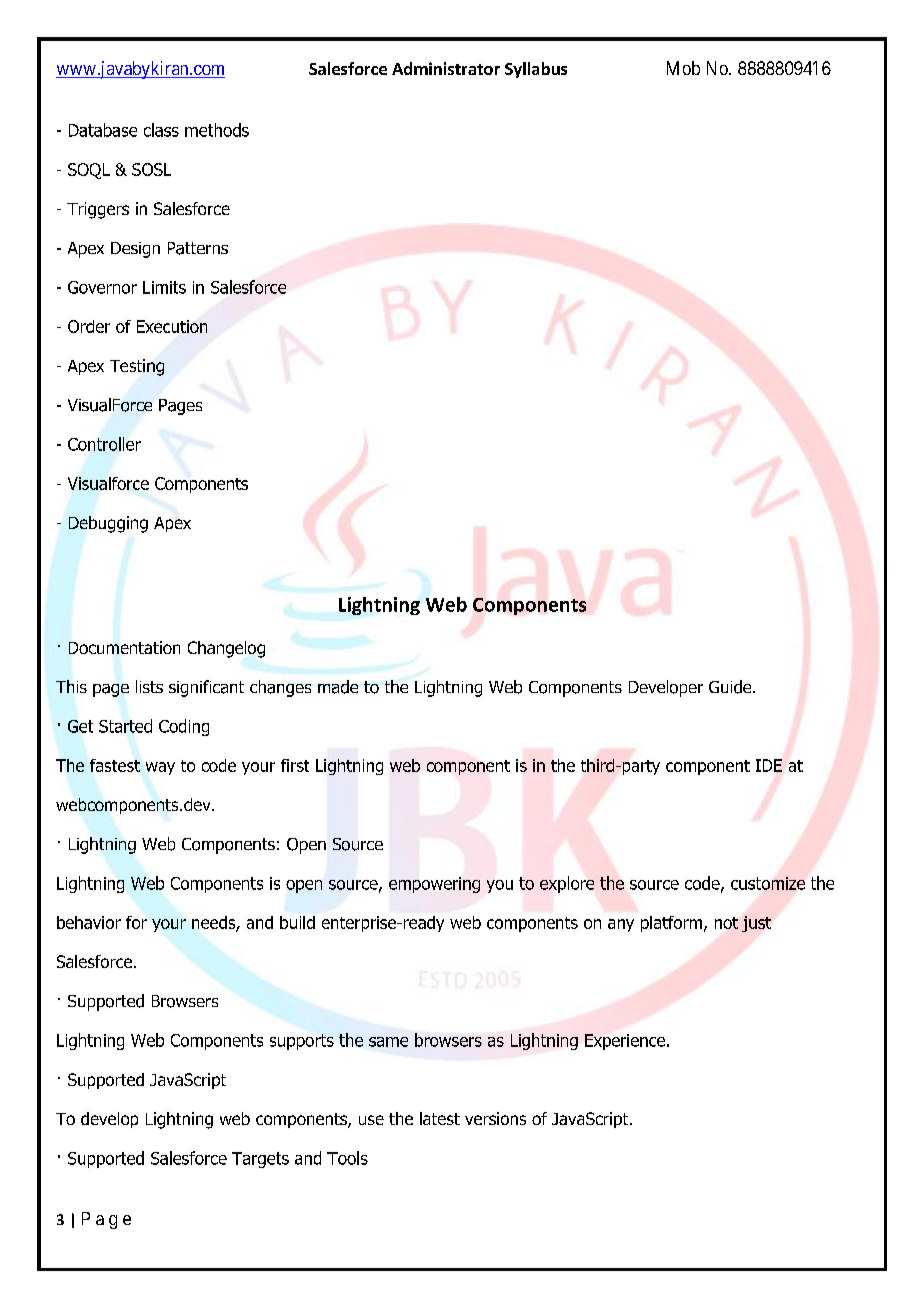  What do you see at coordinates (768, 883) in the image?
I see `customize` at bounding box center [768, 883].
